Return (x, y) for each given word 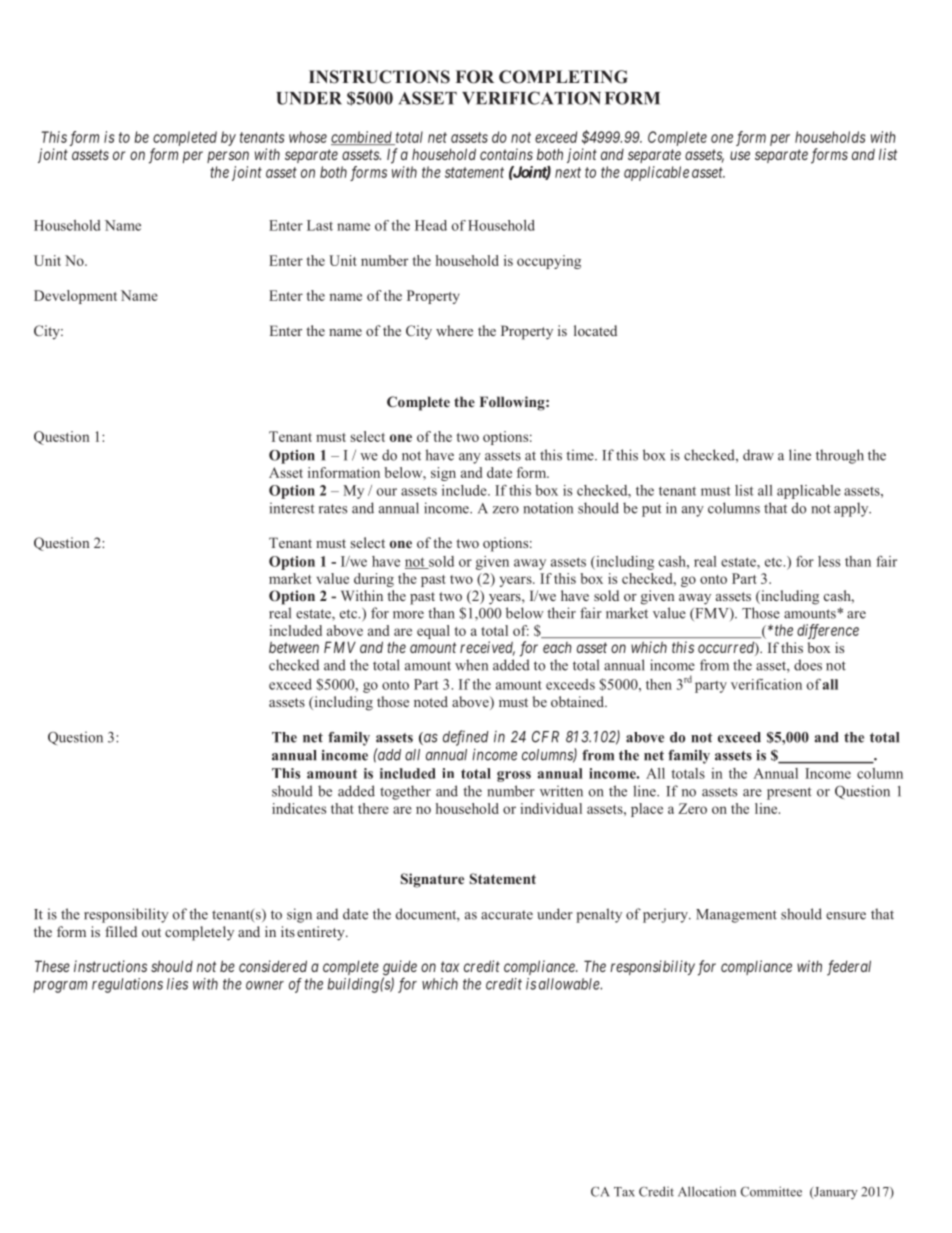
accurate (507, 915)
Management (736, 916)
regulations (127, 985)
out (151, 932)
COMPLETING (563, 77)
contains (506, 154)
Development (75, 297)
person (228, 157)
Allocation (707, 1191)
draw (758, 455)
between (294, 647)
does (808, 665)
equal (433, 632)
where (454, 330)
